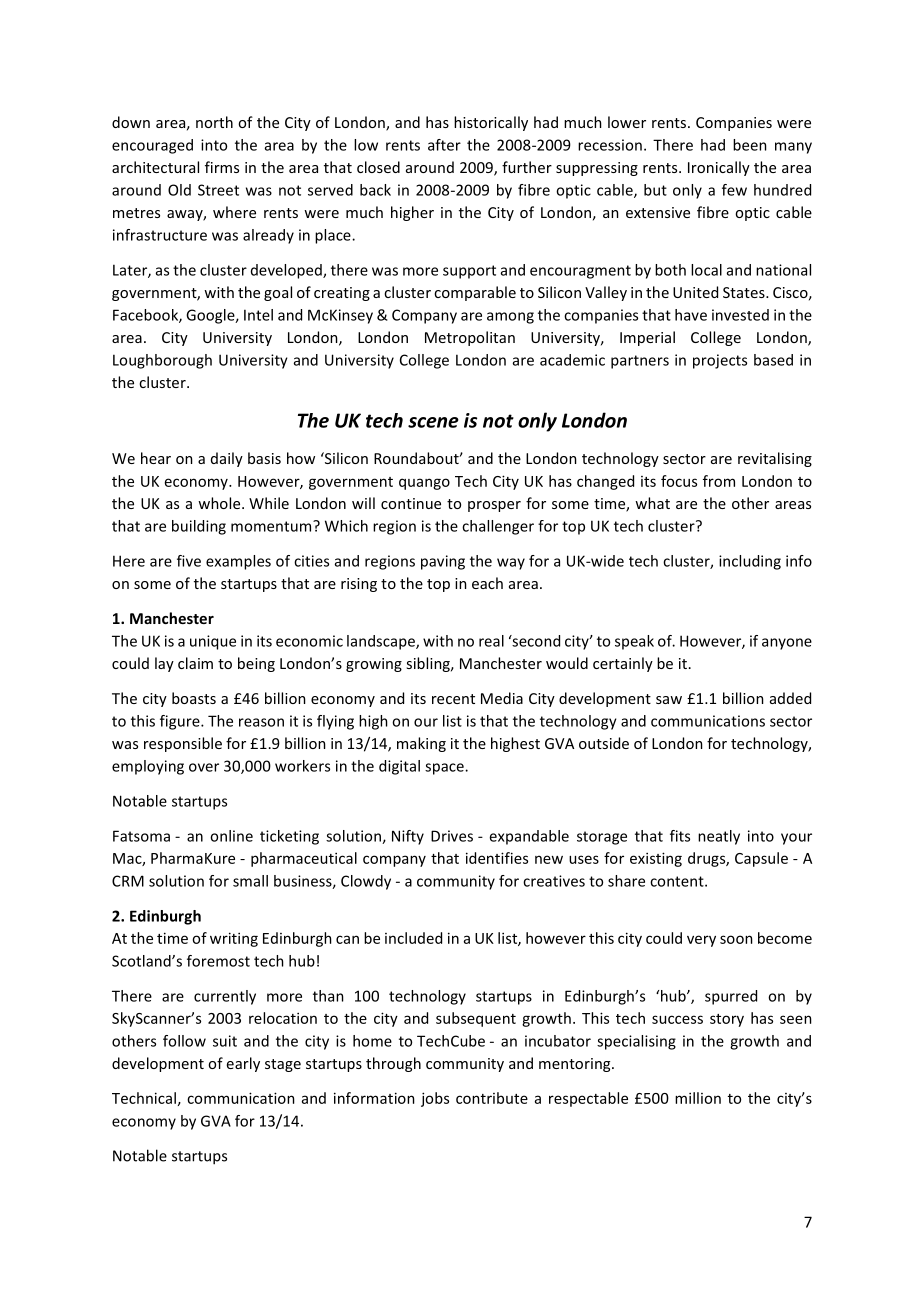 Image resolution: width=924 pixels, height=1308 pixels. Describe the element at coordinates (243, 1064) in the screenshot. I see `early` at that location.
